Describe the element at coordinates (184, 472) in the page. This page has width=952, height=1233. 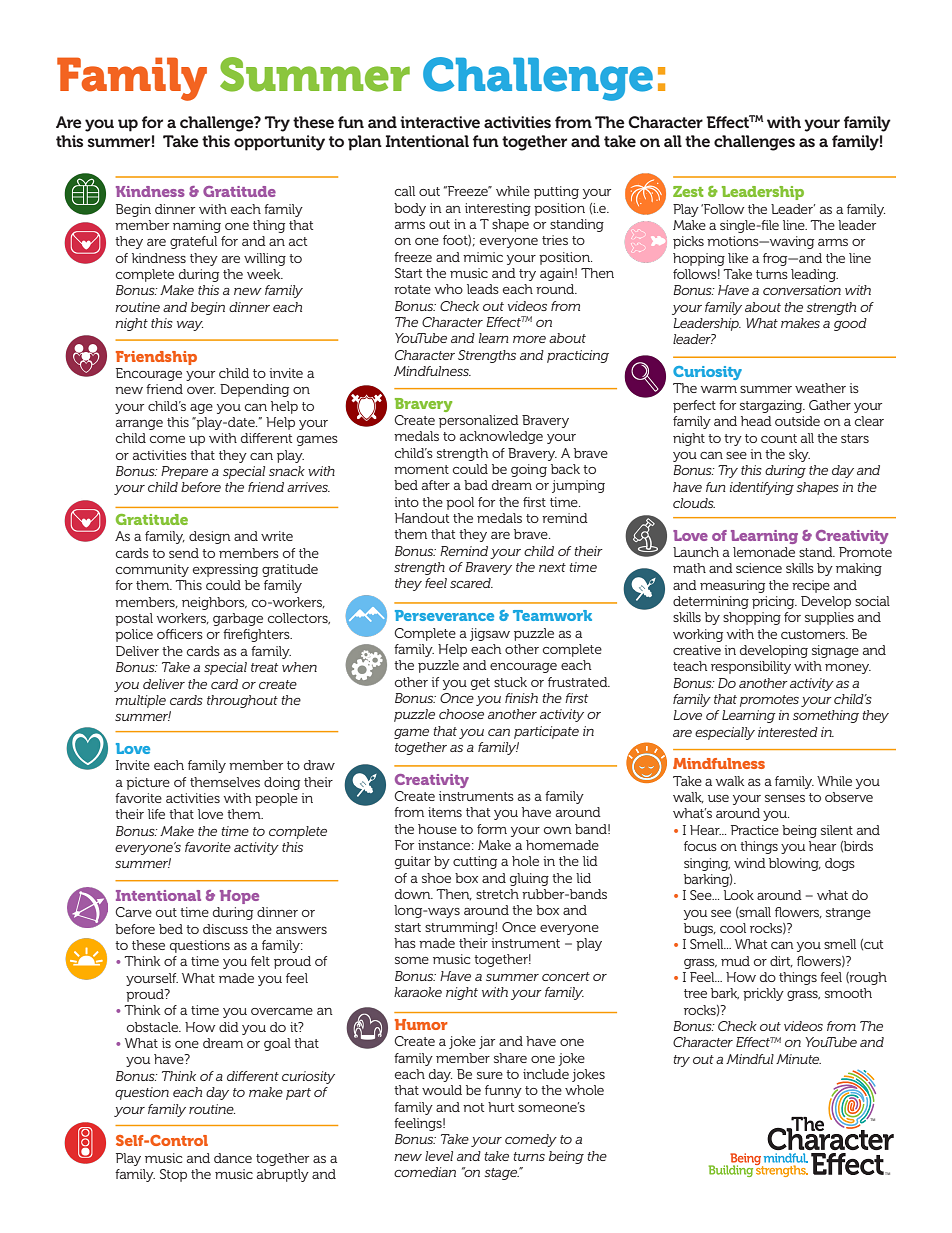
I see `Prepare` at that location.
